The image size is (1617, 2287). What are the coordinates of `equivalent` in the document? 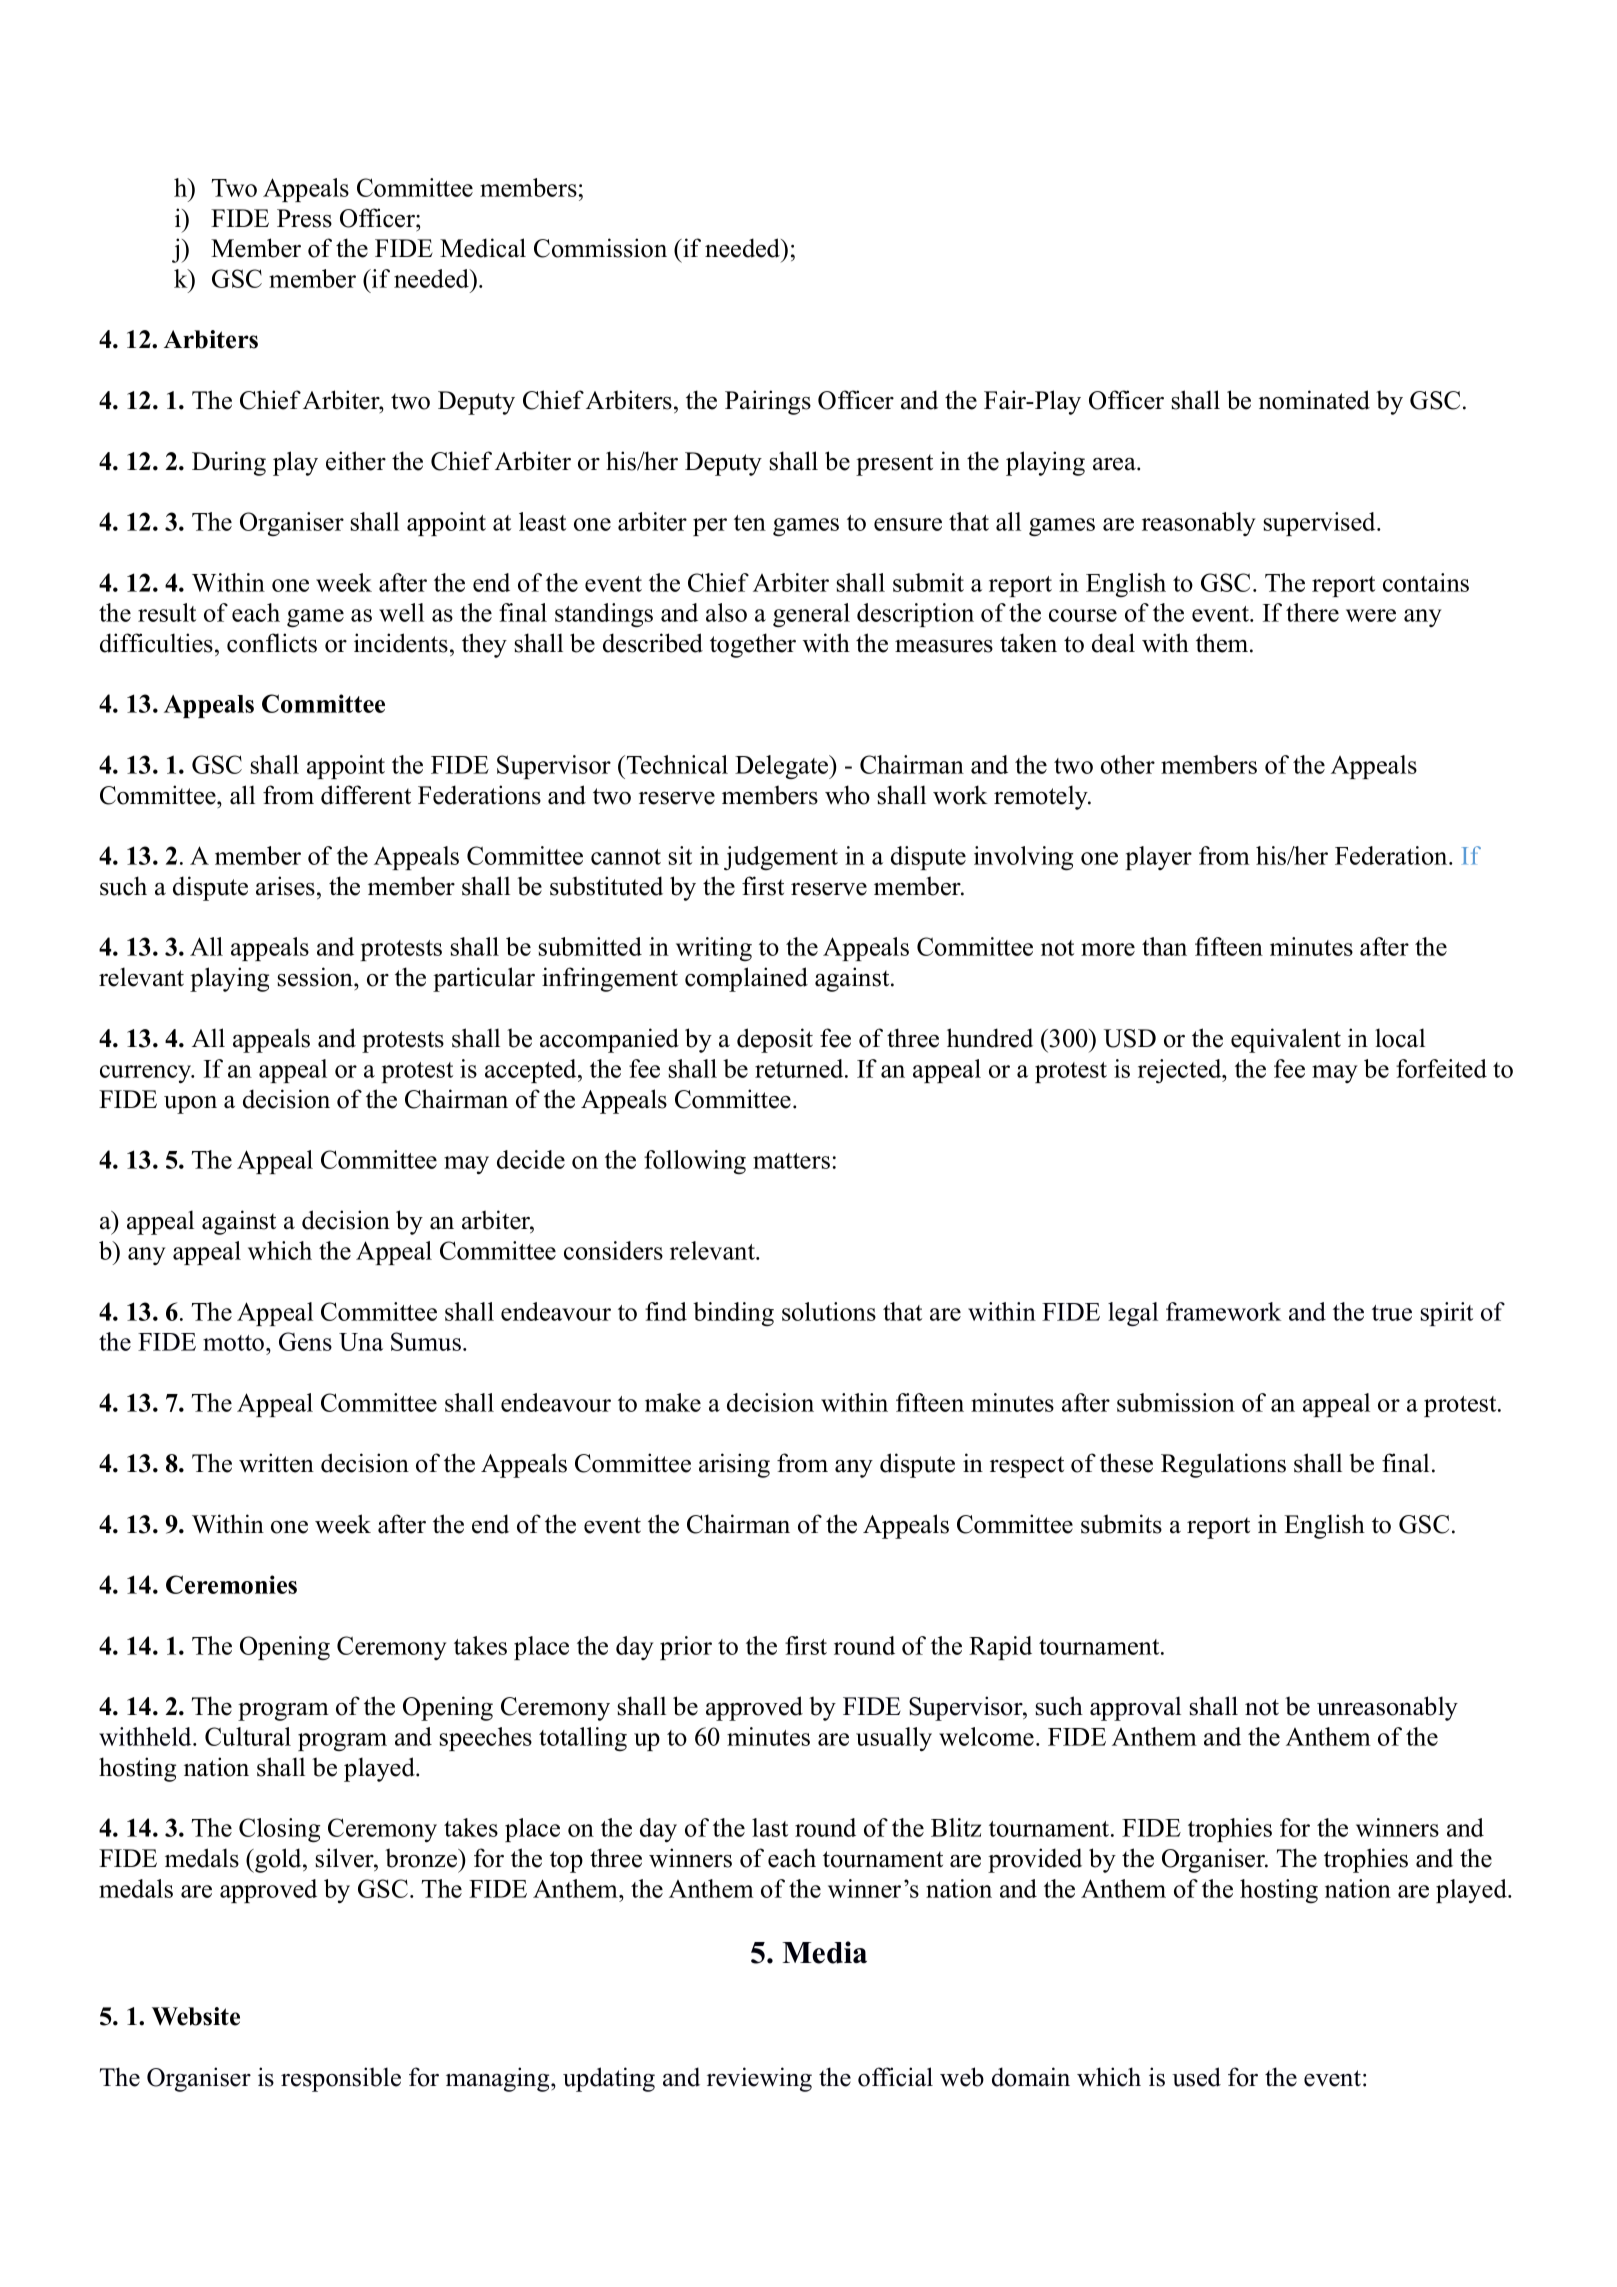 It's located at (1286, 1040).
